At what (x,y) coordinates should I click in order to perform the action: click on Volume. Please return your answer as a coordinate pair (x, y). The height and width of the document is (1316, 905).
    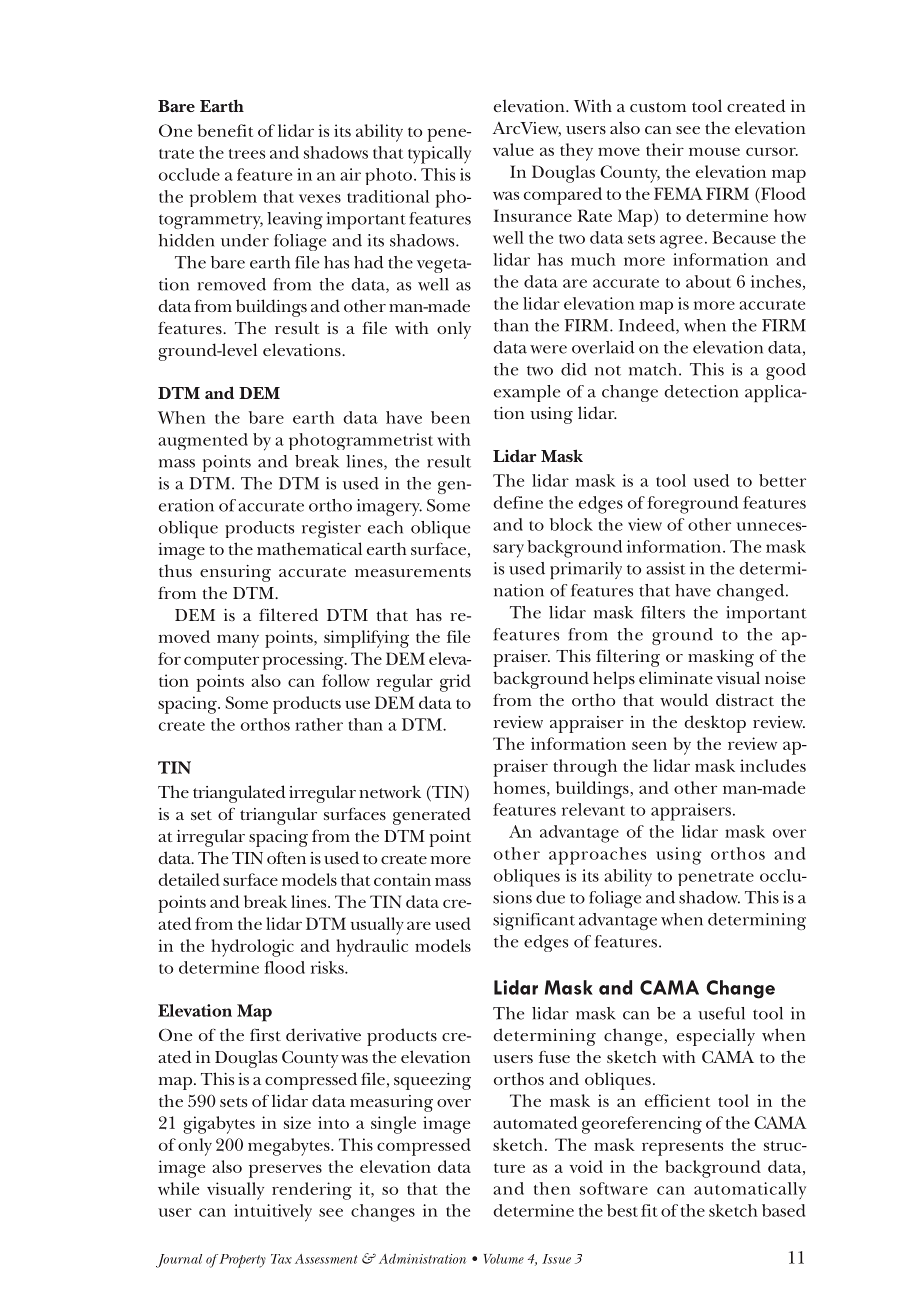
    Looking at the image, I should click on (504, 1259).
